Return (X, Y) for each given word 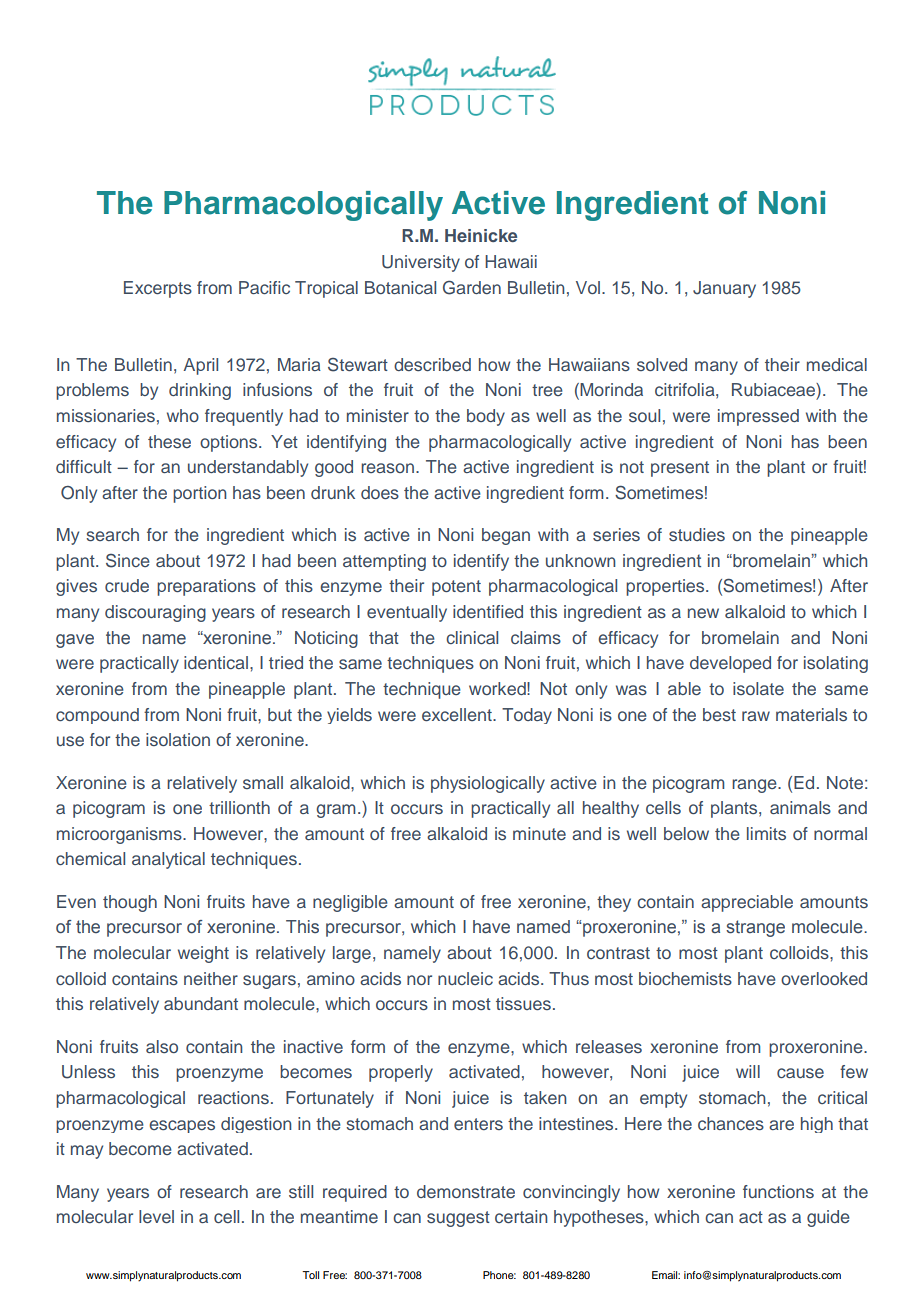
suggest (458, 1219)
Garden (472, 288)
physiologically (488, 784)
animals (800, 807)
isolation (178, 739)
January (724, 289)
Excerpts (158, 289)
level (156, 1216)
